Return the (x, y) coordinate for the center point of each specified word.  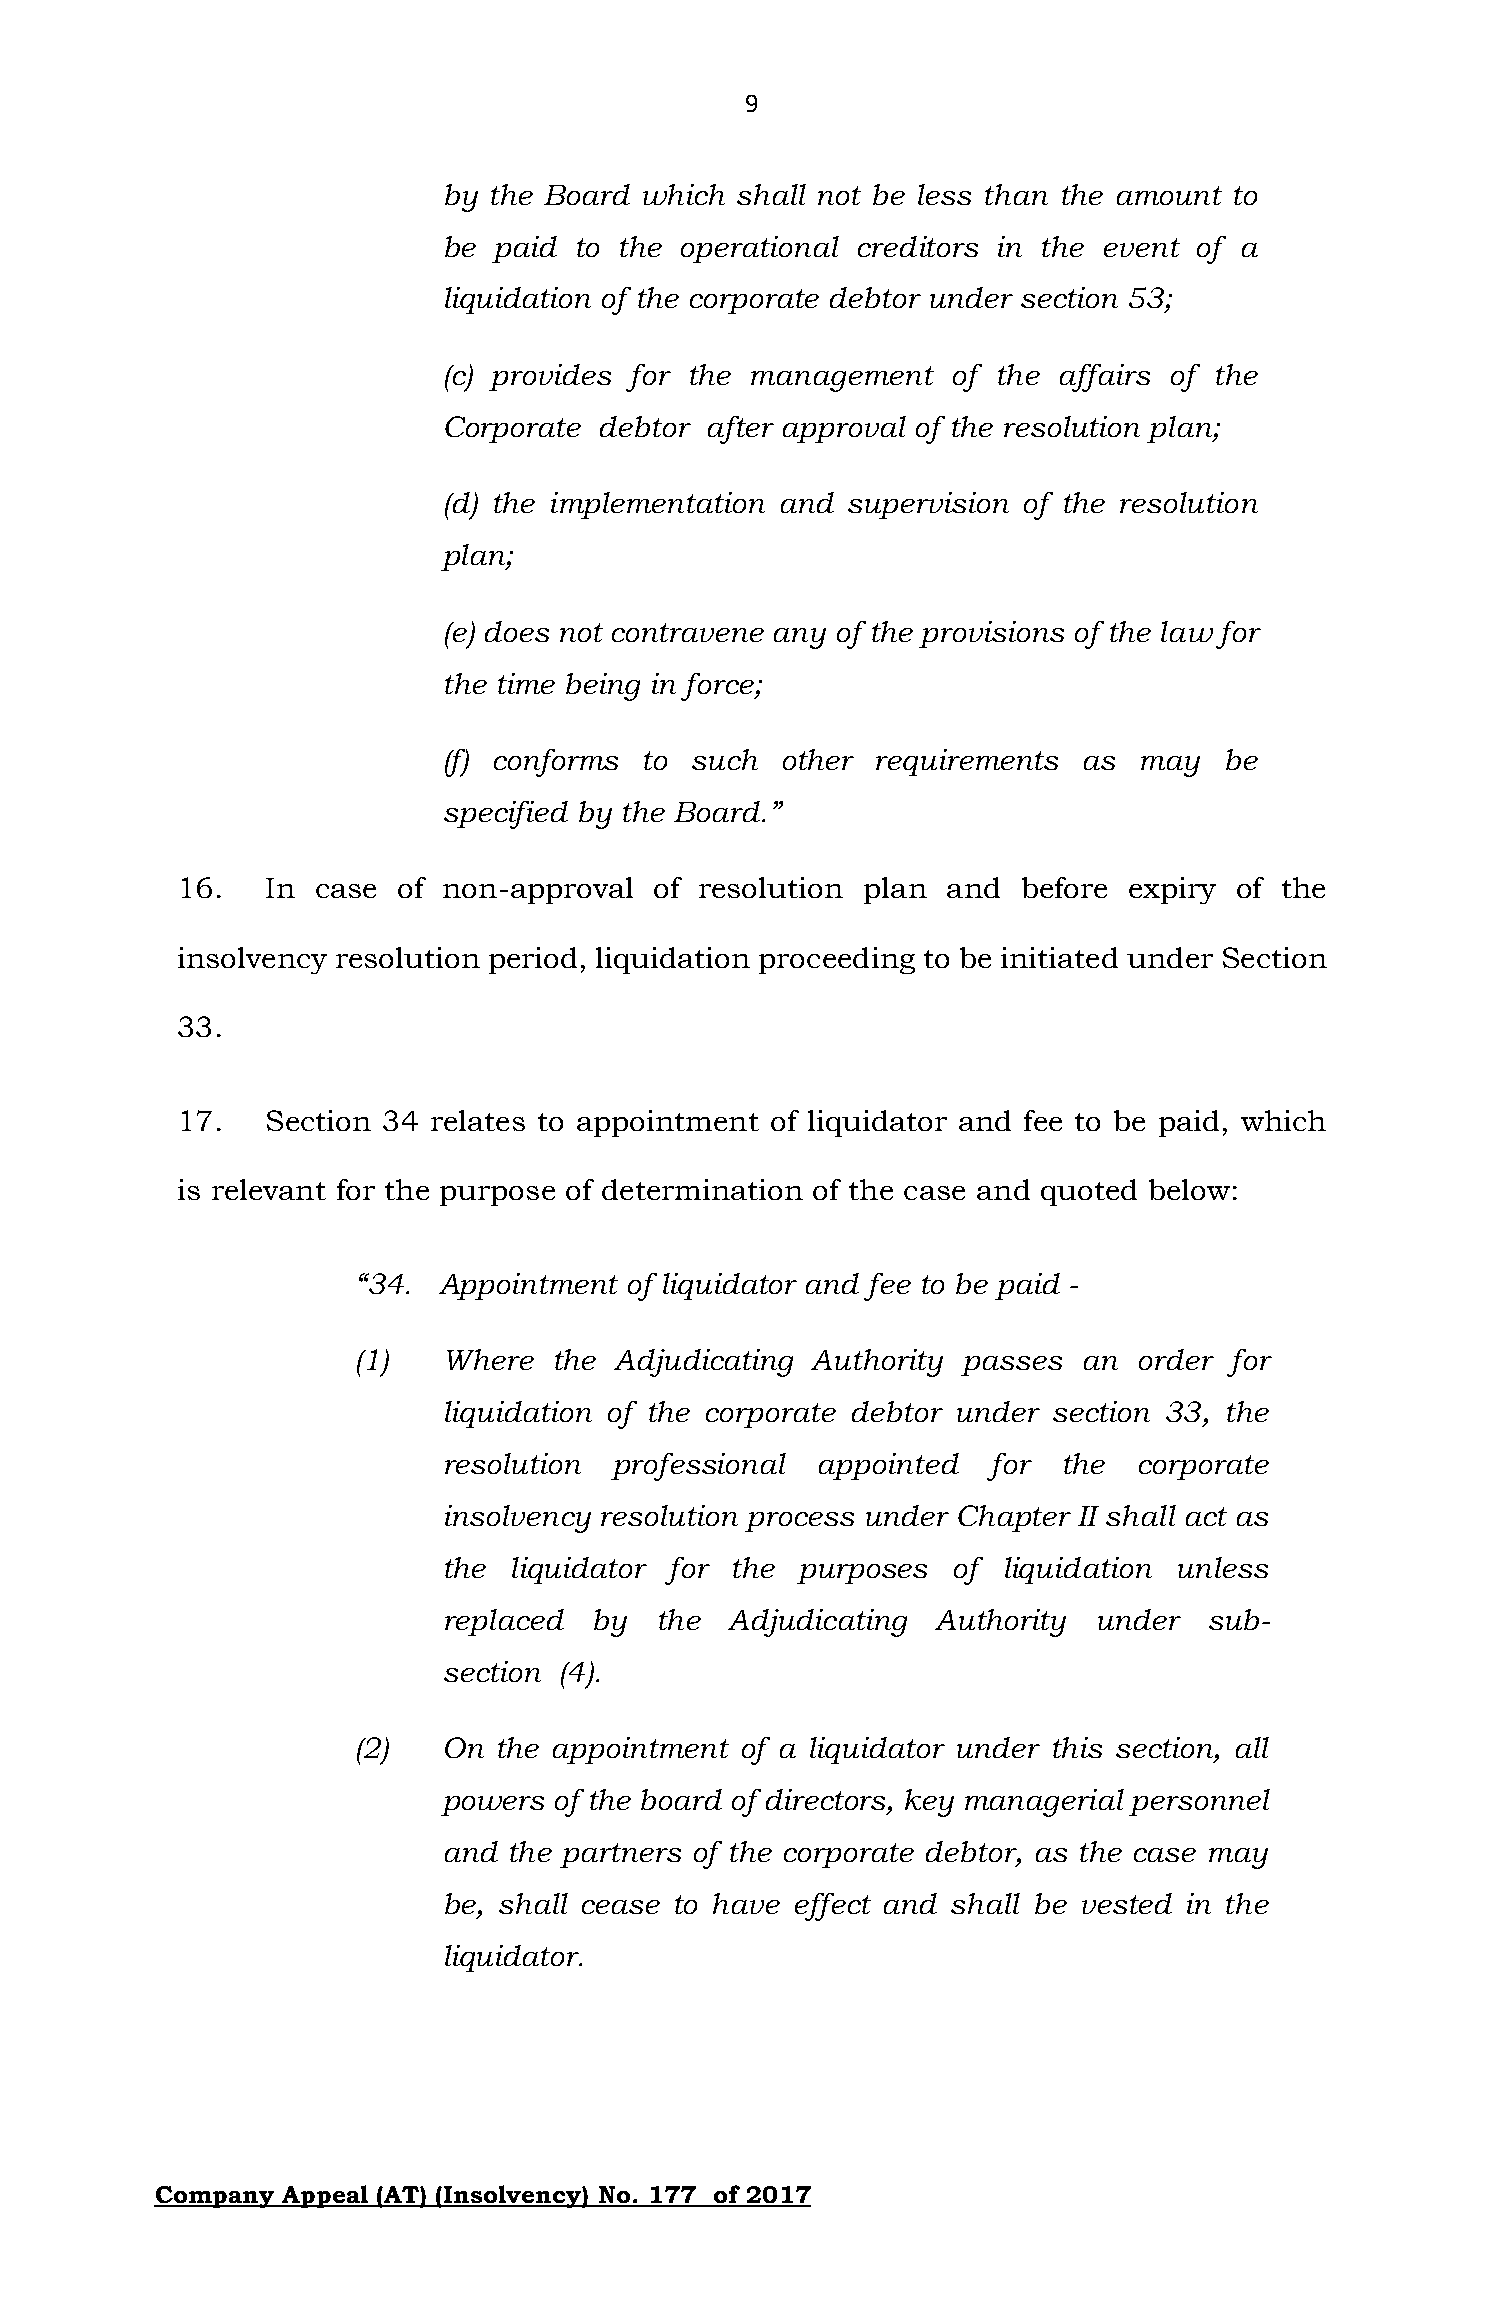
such (725, 759)
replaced (504, 1622)
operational (760, 249)
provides (550, 377)
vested (1127, 1903)
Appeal (325, 2196)
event (1142, 247)
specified (506, 815)
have (746, 1903)
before (1064, 887)
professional (698, 1467)
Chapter (1014, 1518)
